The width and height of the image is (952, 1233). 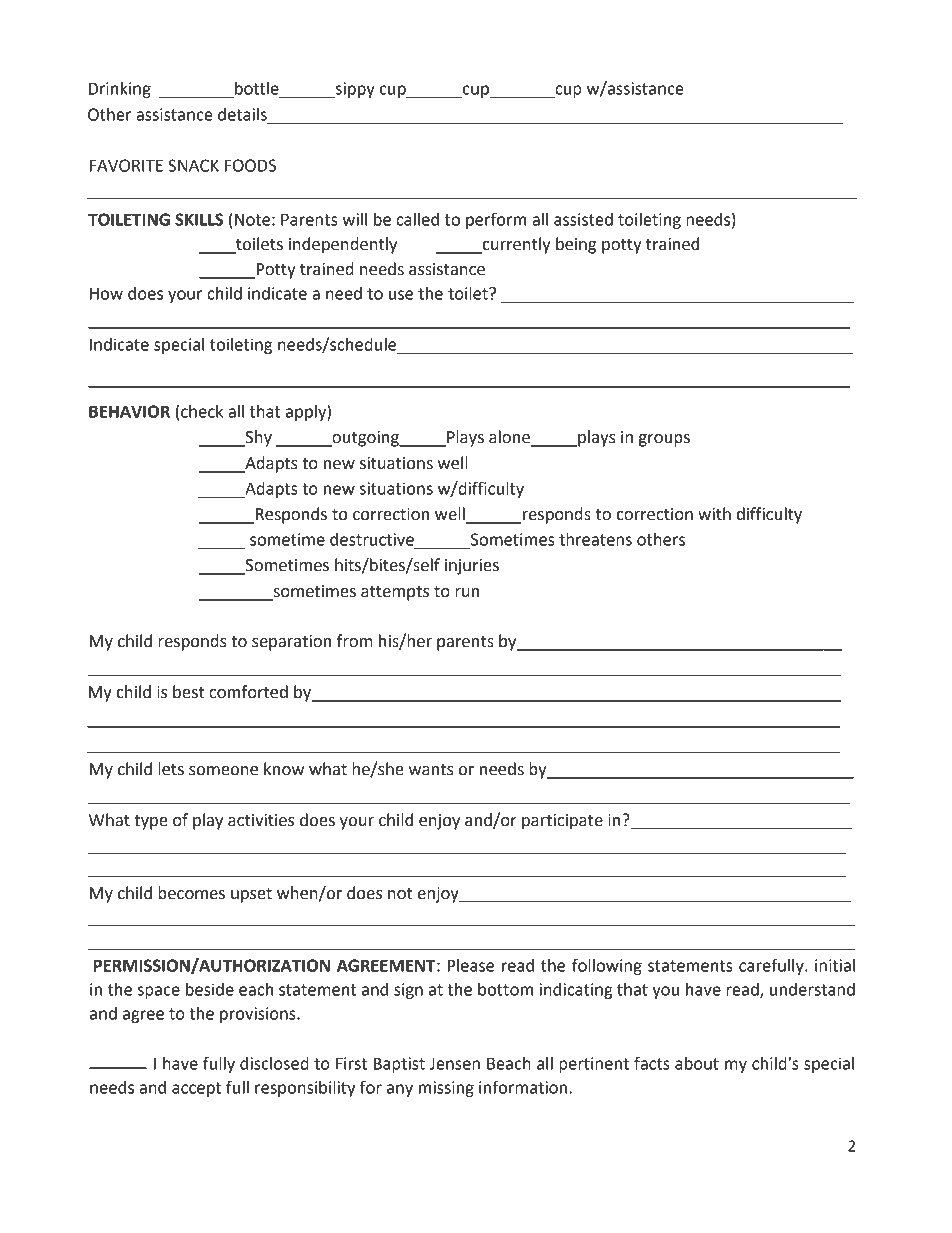 What do you see at coordinates (196, 1089) in the image?
I see `accept` at bounding box center [196, 1089].
